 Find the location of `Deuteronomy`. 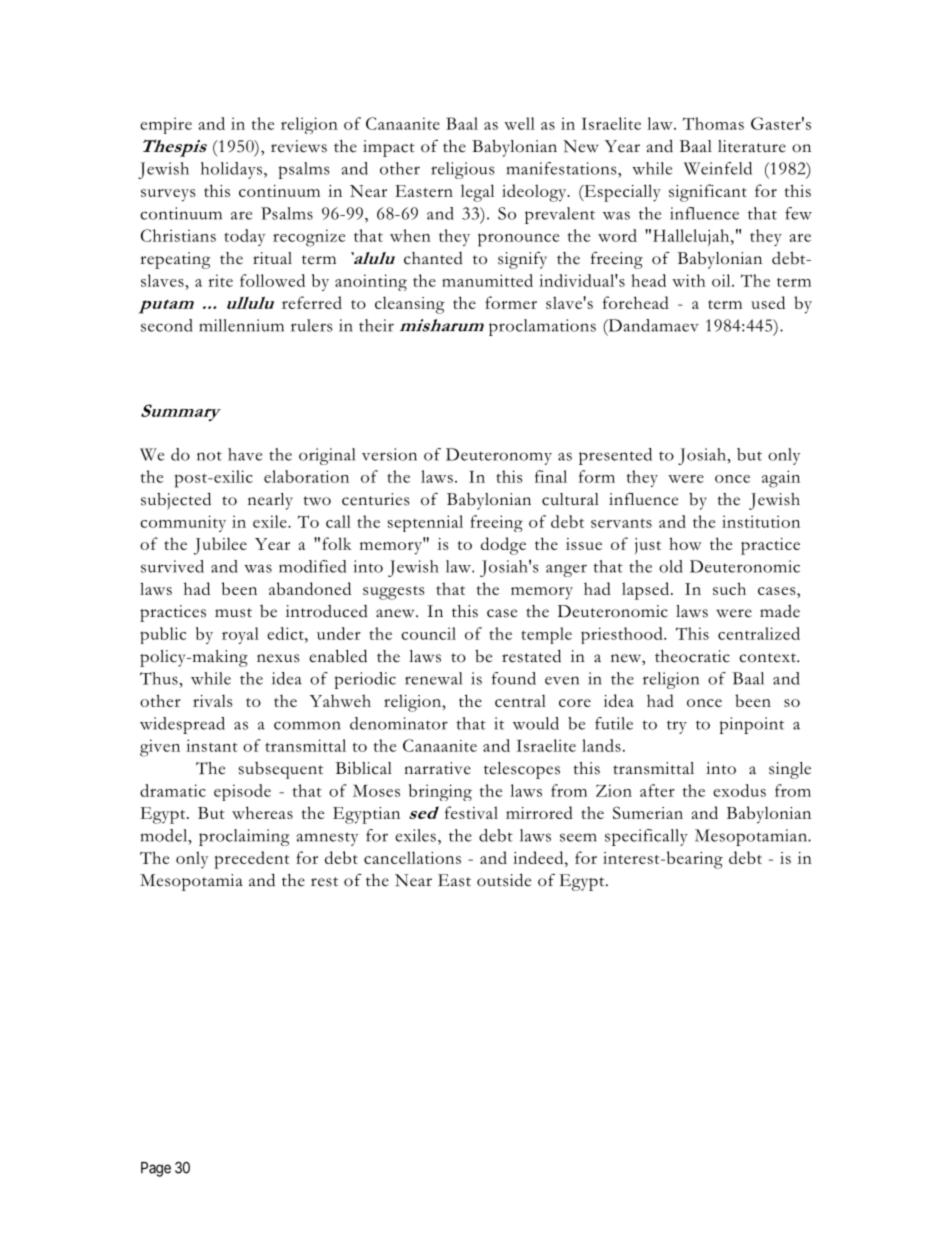

Deuteronomy is located at coordinates (499, 456).
